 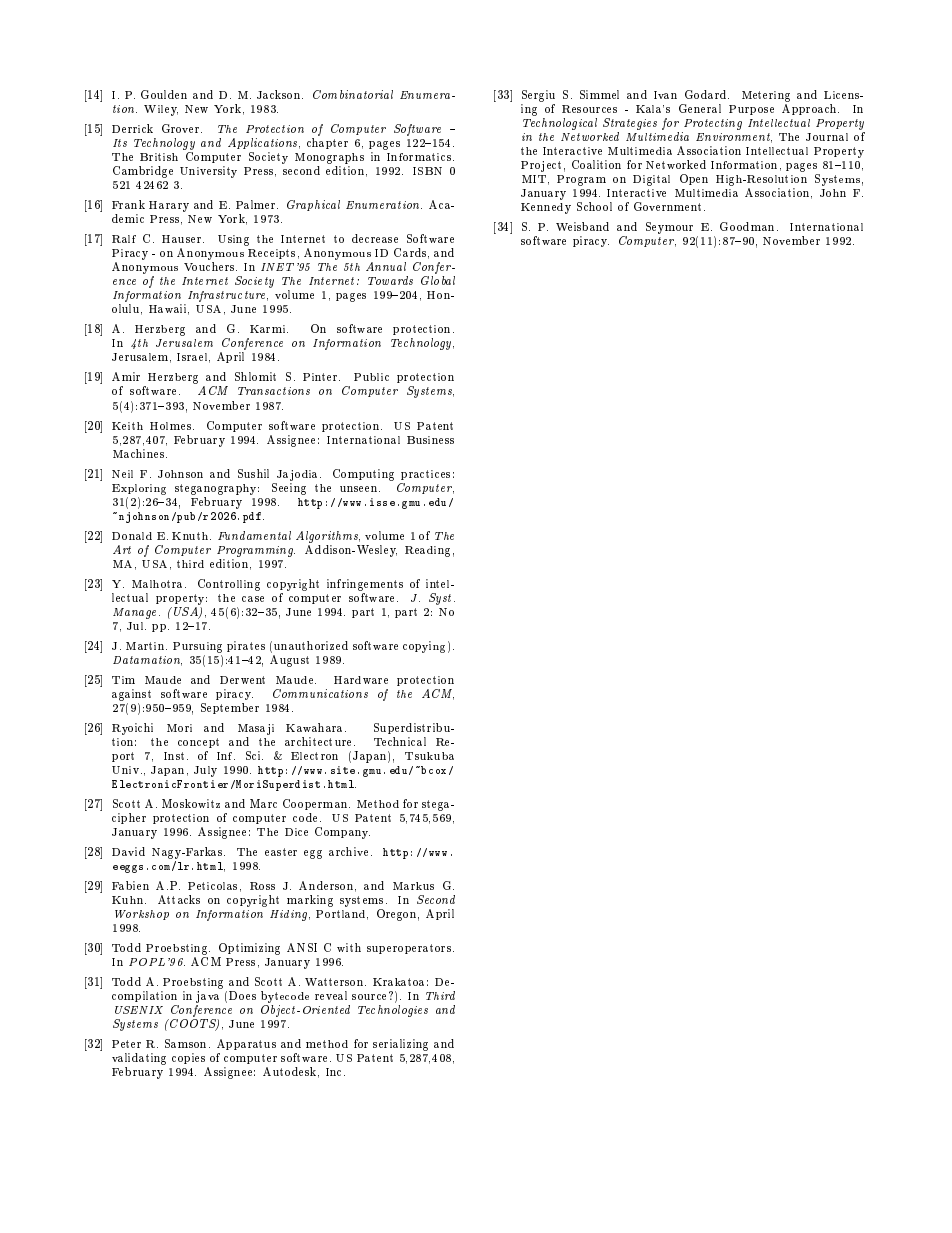 I want to click on infringements, so click(x=365, y=585).
